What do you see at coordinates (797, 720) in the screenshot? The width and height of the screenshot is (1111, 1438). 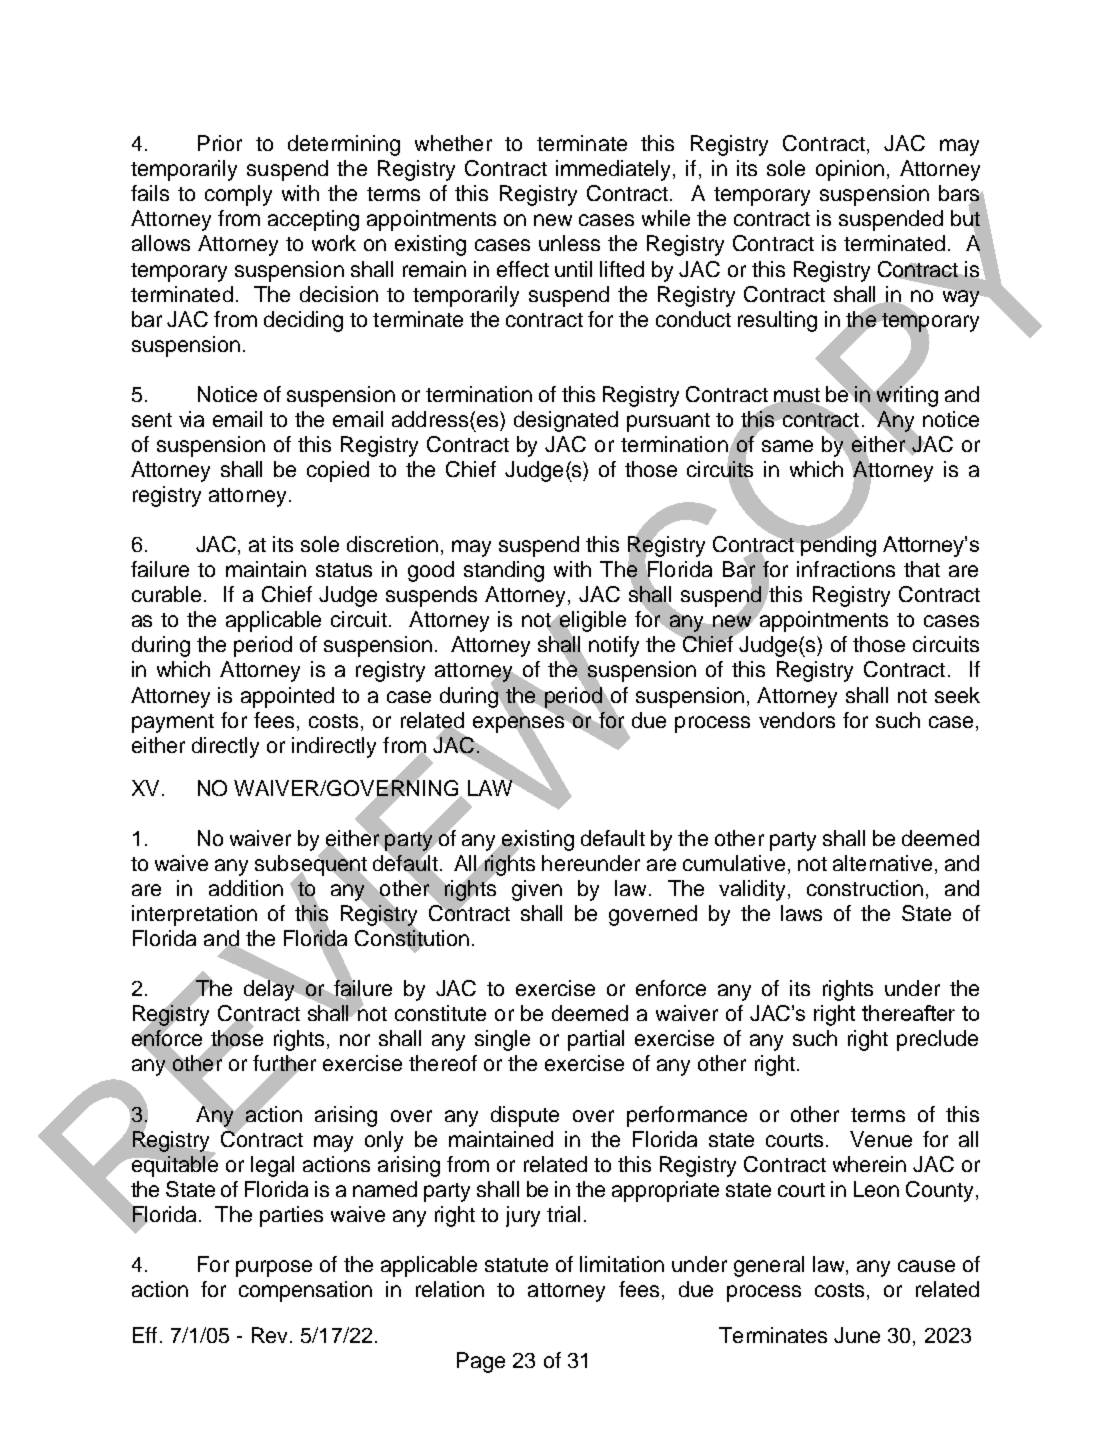 I see `vendors` at bounding box center [797, 720].
